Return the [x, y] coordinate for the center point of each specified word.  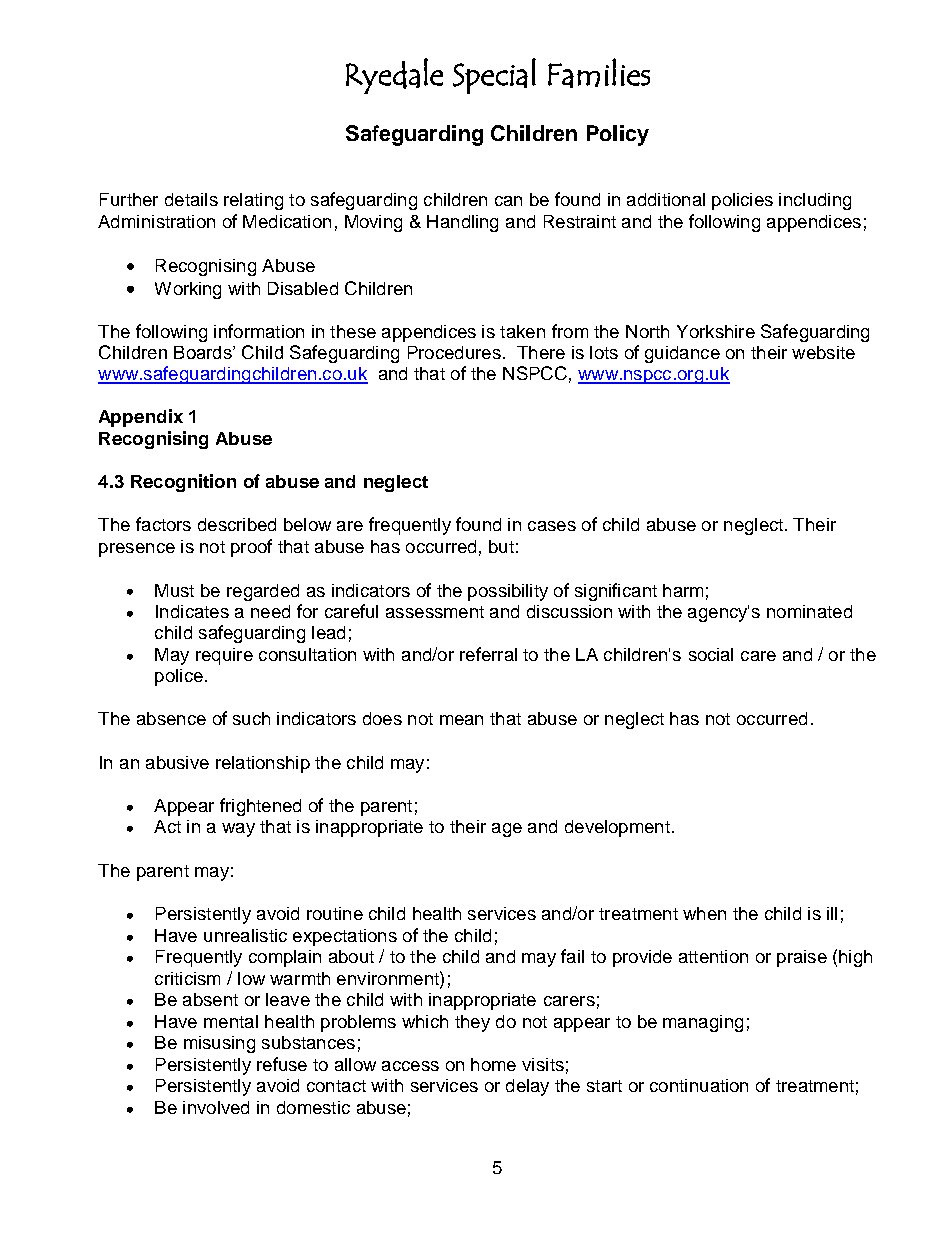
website [823, 352]
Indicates [192, 611]
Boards [204, 352]
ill [832, 913]
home [493, 1064]
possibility [508, 592]
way [238, 830]
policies [742, 201]
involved [216, 1107]
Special [494, 76]
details [191, 199]
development [617, 828]
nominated [809, 611]
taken [522, 331]
